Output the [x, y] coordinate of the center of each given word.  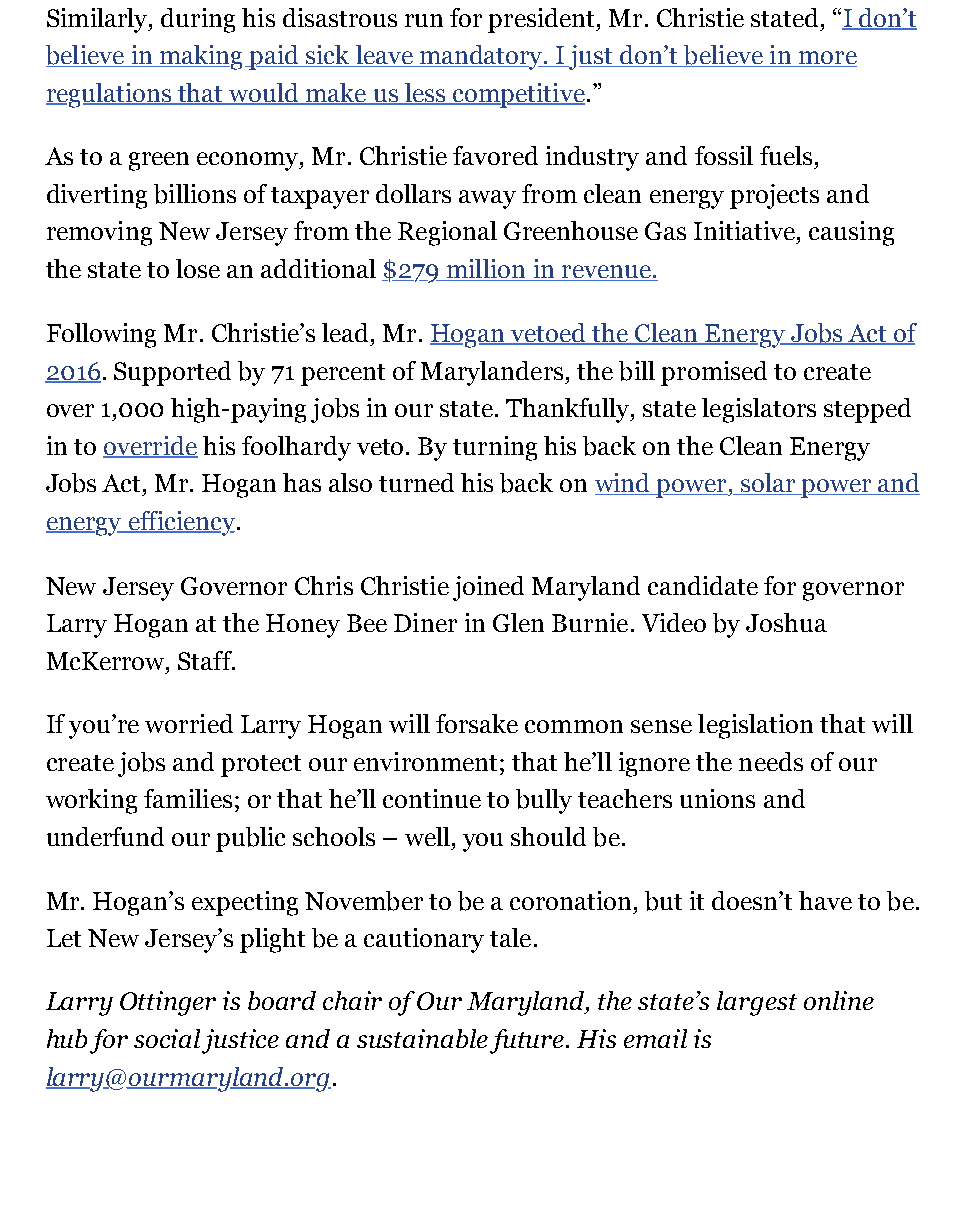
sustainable [422, 1038]
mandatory [482, 57]
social [167, 1038]
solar [768, 484]
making [202, 57]
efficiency [180, 523]
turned [416, 482]
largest [757, 1003]
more [826, 59]
